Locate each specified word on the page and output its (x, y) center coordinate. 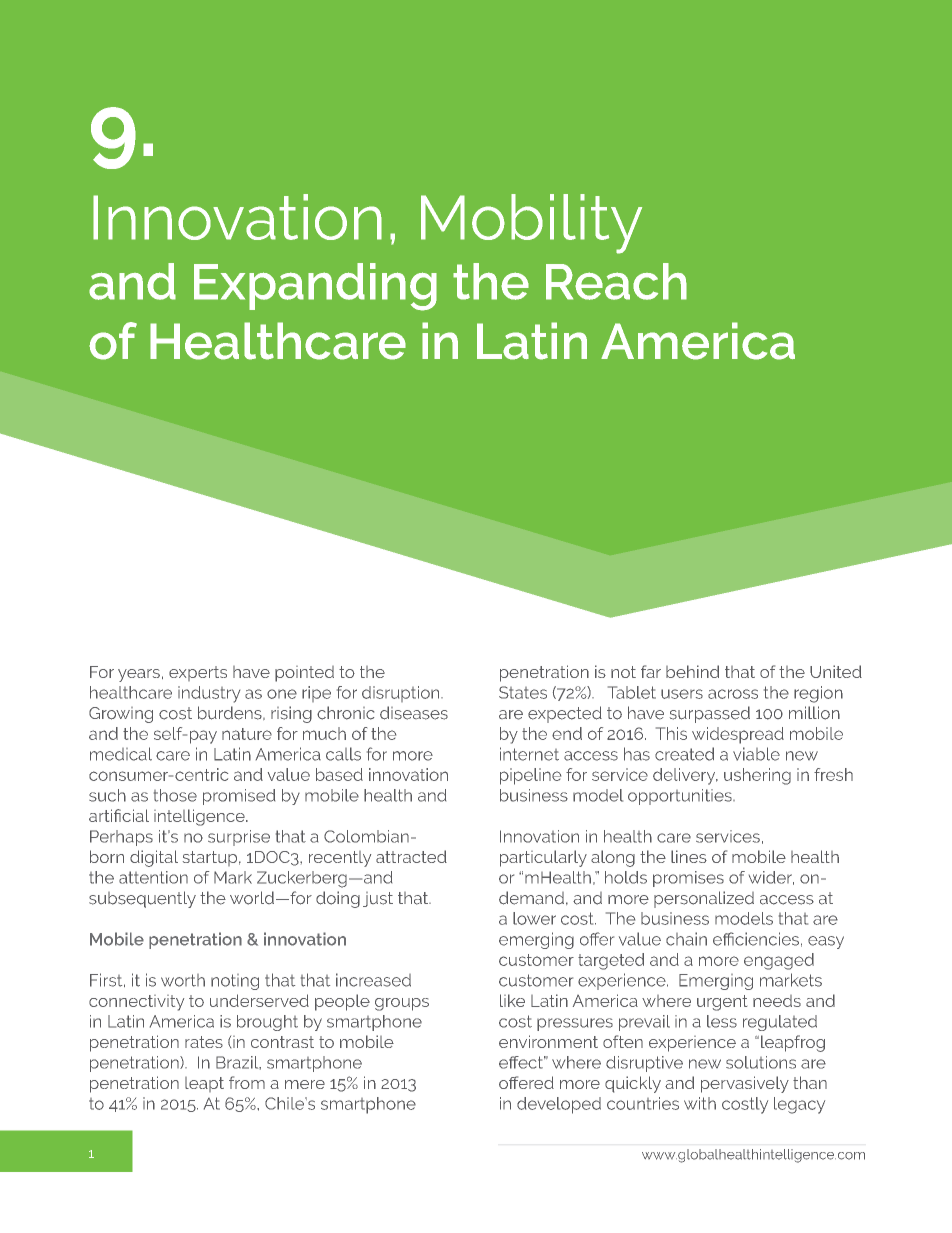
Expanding (315, 287)
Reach (616, 281)
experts (198, 673)
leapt (204, 1084)
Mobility (531, 224)
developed (559, 1105)
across (733, 694)
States (523, 692)
